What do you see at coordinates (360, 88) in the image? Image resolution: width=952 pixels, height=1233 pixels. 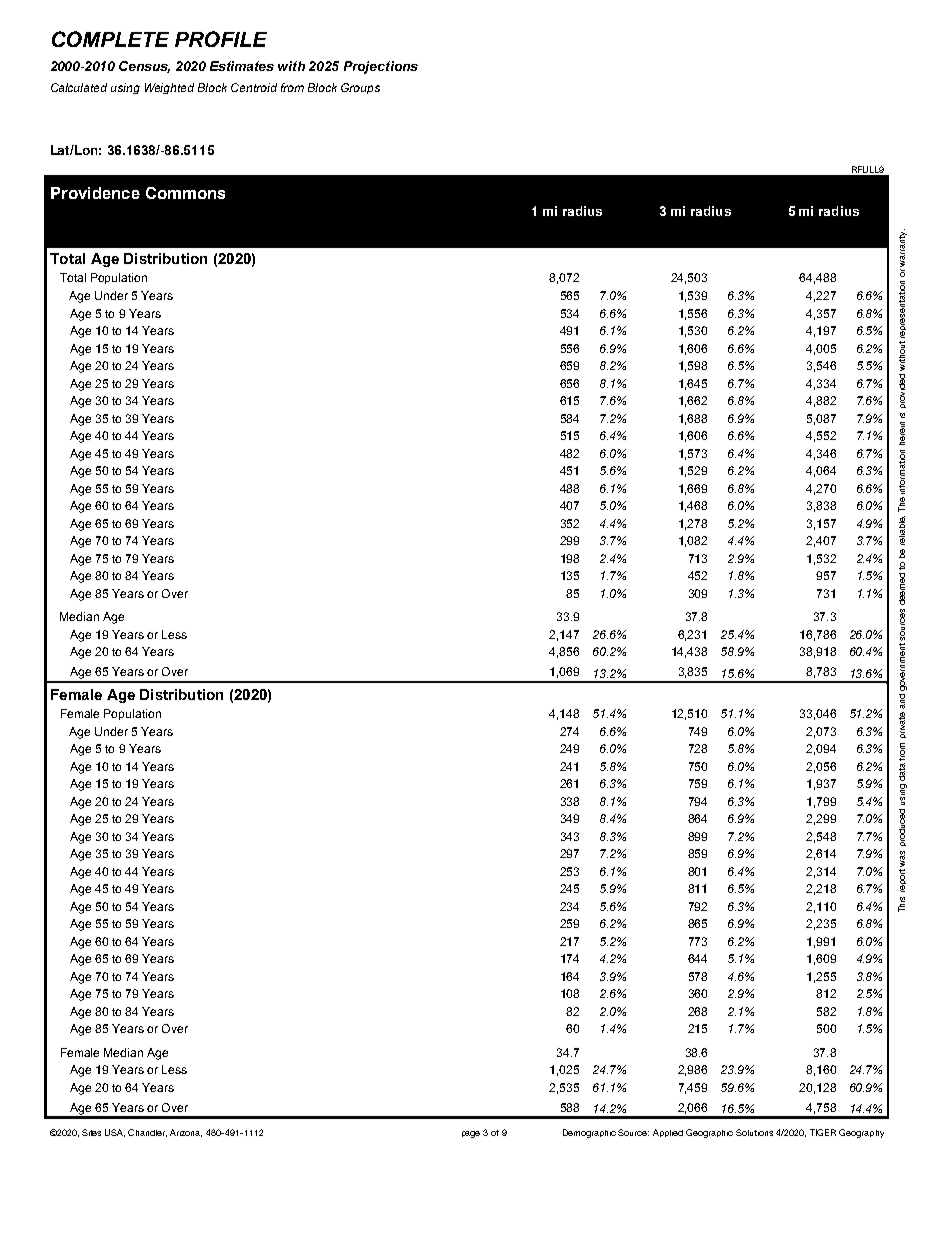 I see `Groups` at bounding box center [360, 88].
